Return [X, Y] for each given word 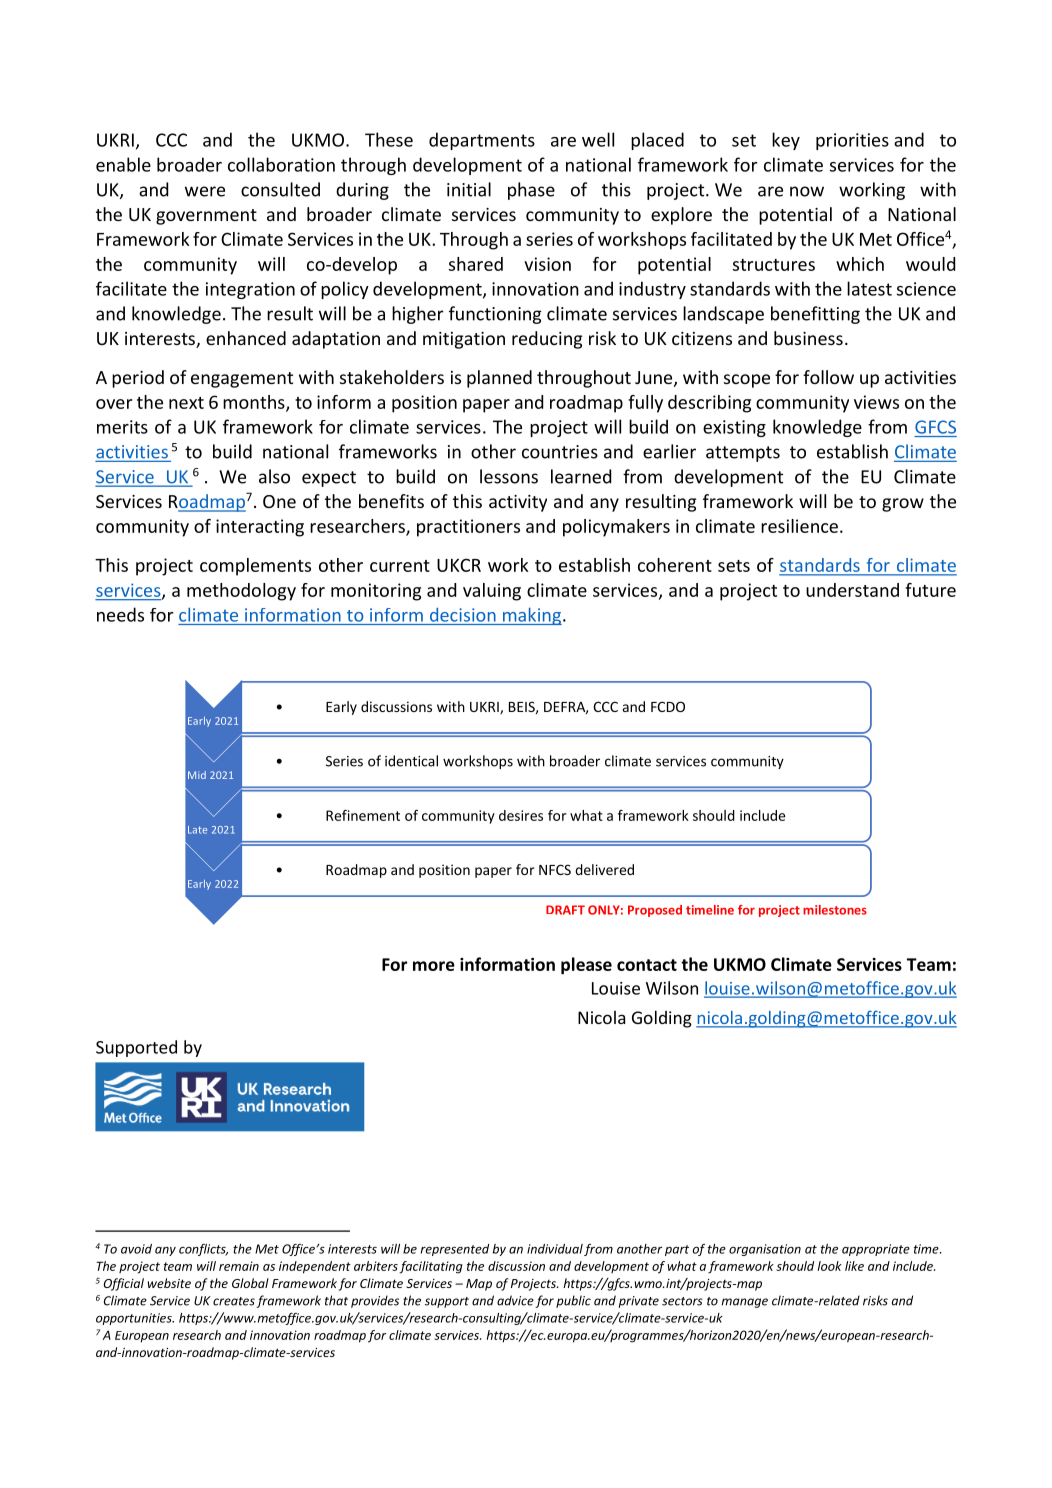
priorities [852, 141]
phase [531, 191]
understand [852, 590]
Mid [197, 775]
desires [521, 815]
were [205, 191]
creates [234, 1301]
